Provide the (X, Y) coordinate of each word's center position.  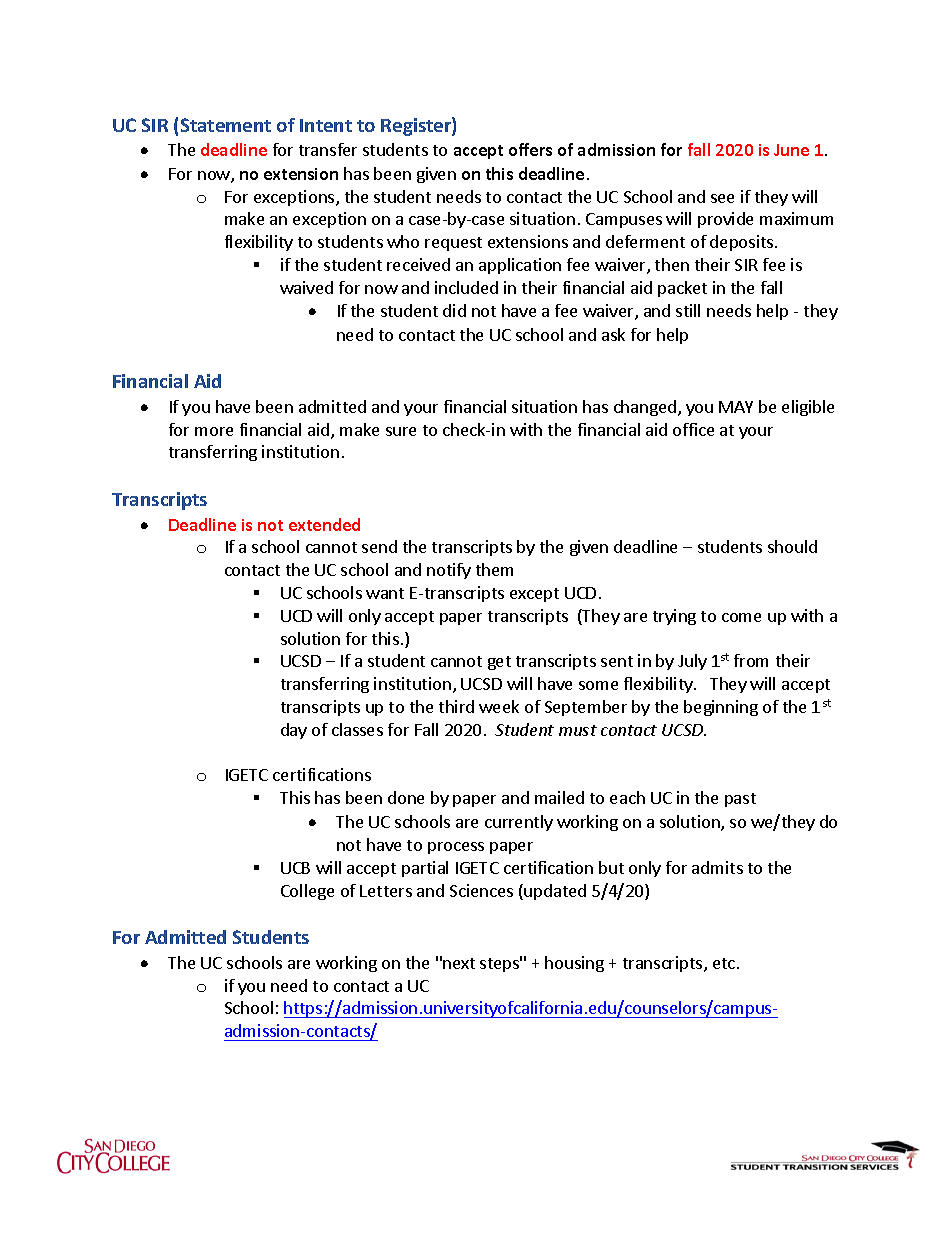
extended (324, 524)
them (494, 569)
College (307, 892)
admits (717, 867)
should (792, 546)
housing (574, 964)
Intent (326, 125)
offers (530, 149)
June (791, 150)
